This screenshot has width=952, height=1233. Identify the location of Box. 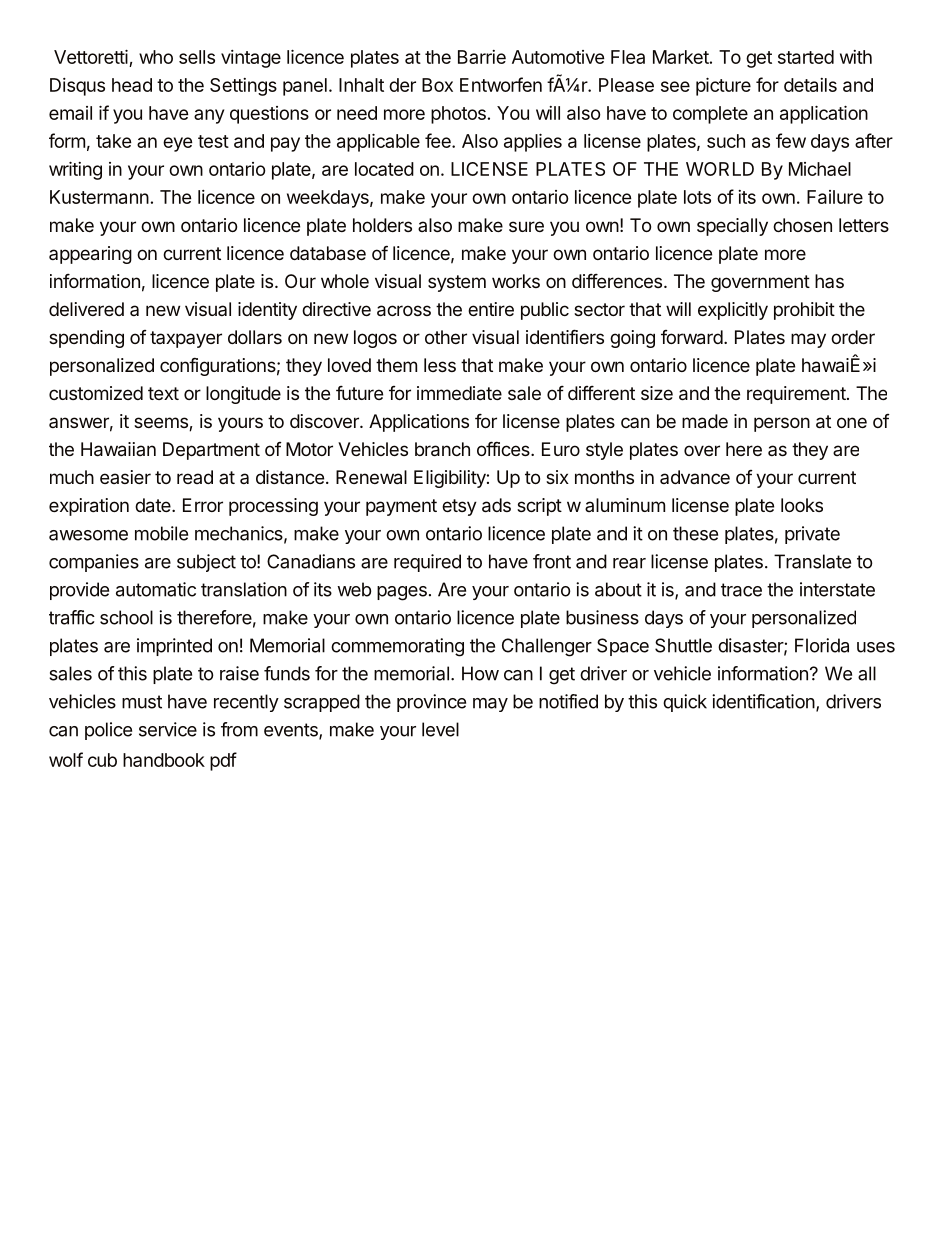
(437, 85).
